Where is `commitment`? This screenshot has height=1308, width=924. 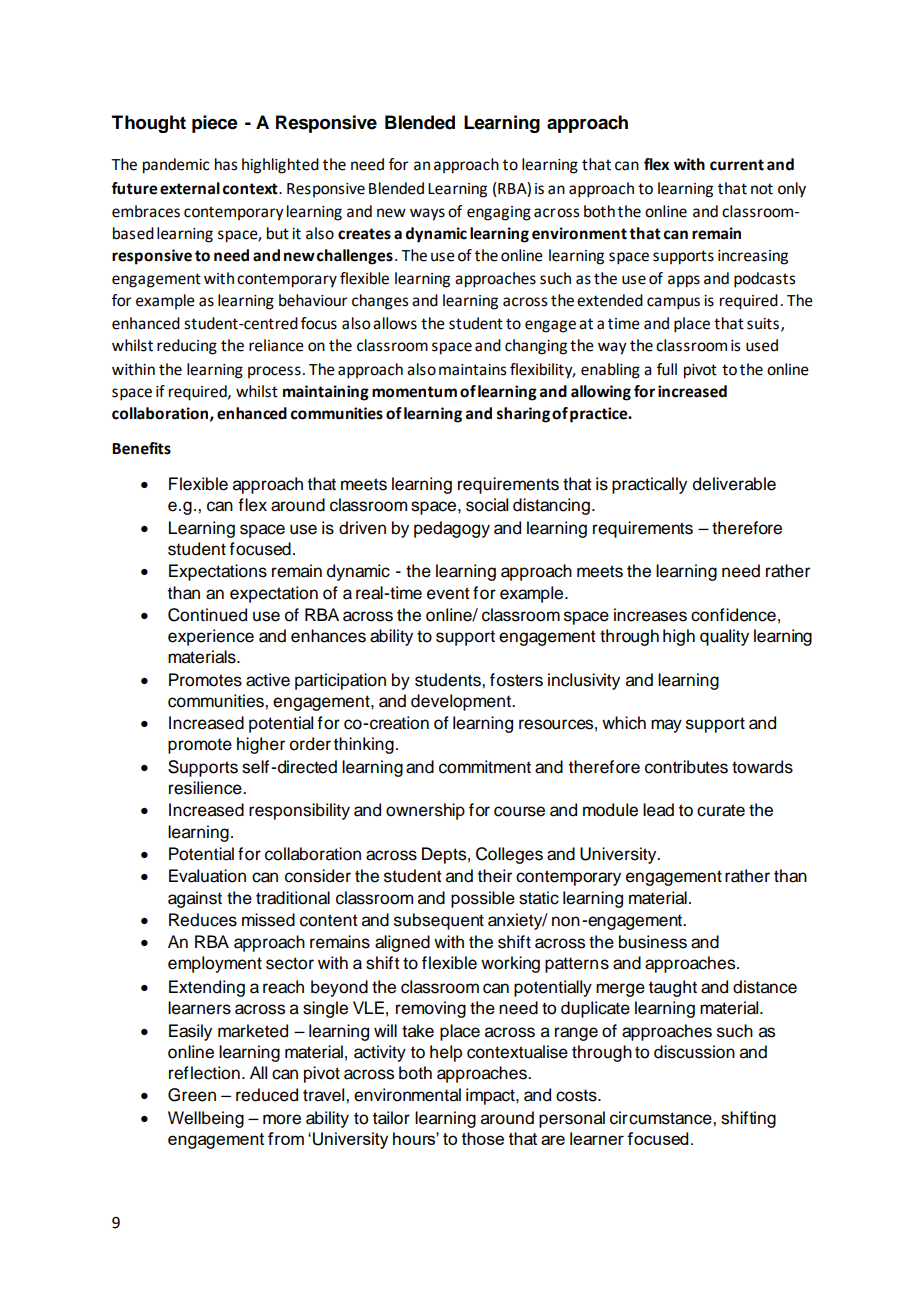
commitment is located at coordinates (485, 767).
